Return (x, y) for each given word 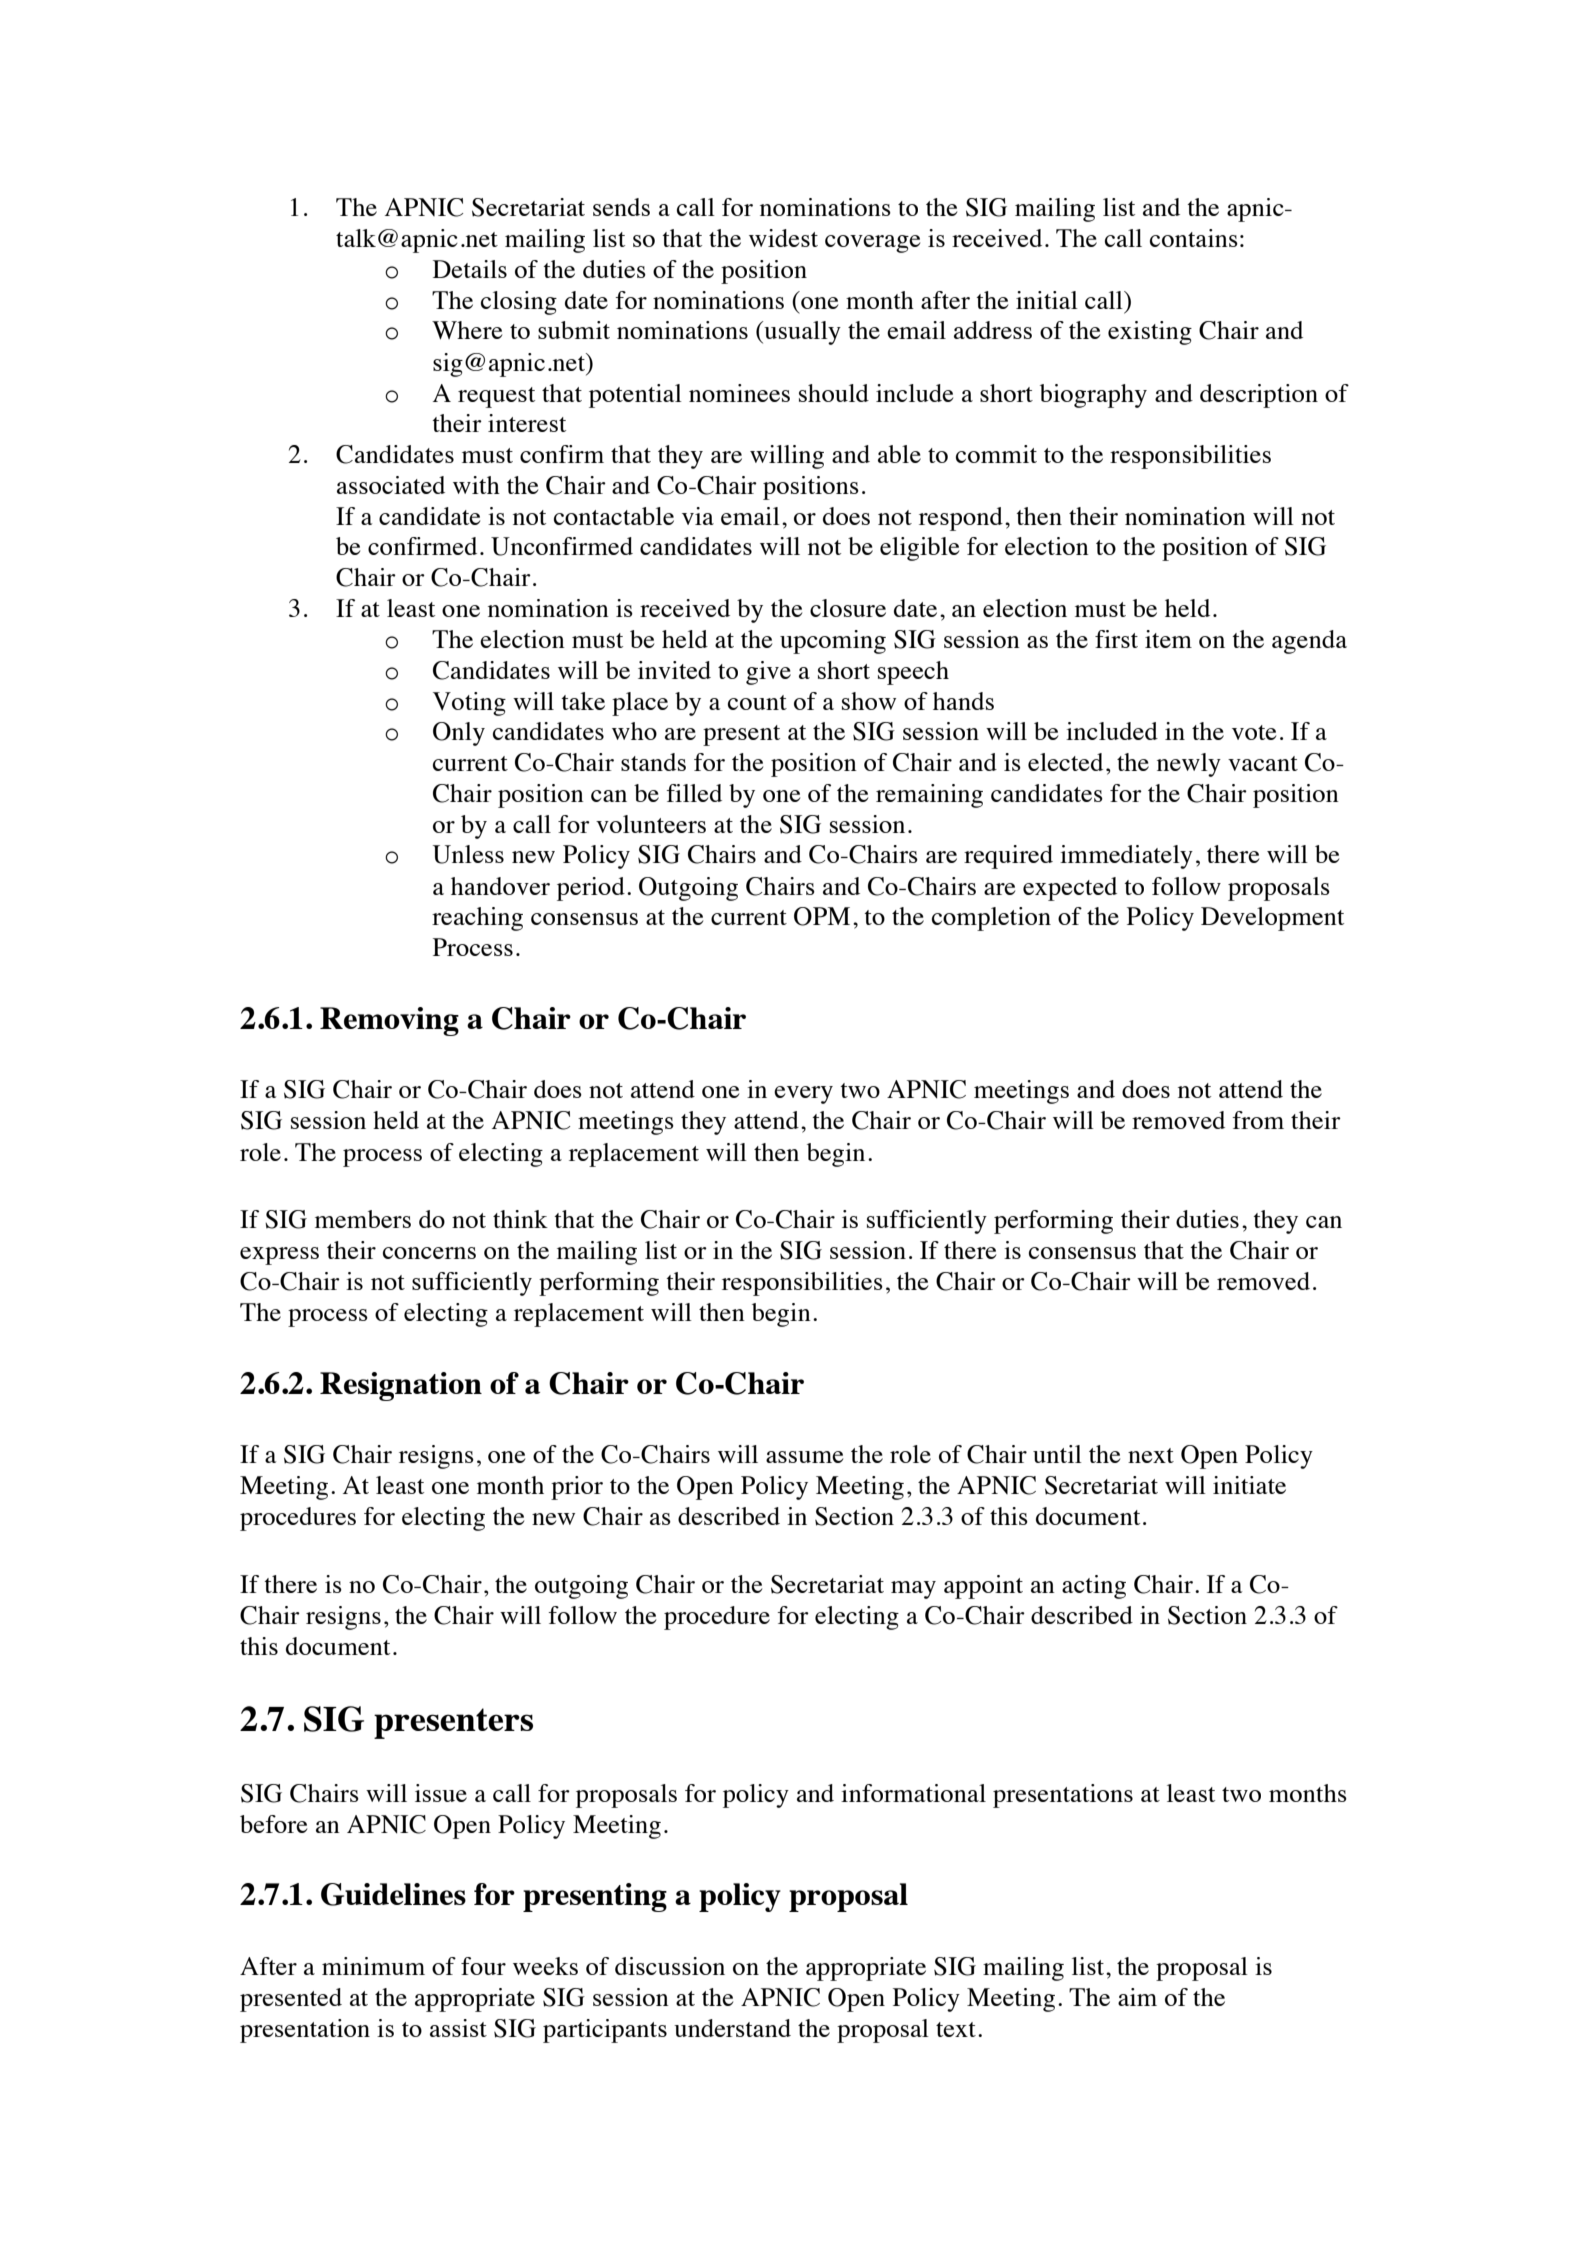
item (1168, 639)
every (803, 1095)
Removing (389, 1021)
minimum (373, 1966)
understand (732, 2028)
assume (804, 1457)
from (1258, 1120)
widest (783, 238)
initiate (1249, 1485)
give (768, 673)
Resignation (401, 1386)
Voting (469, 704)
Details (470, 269)
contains (1194, 238)
